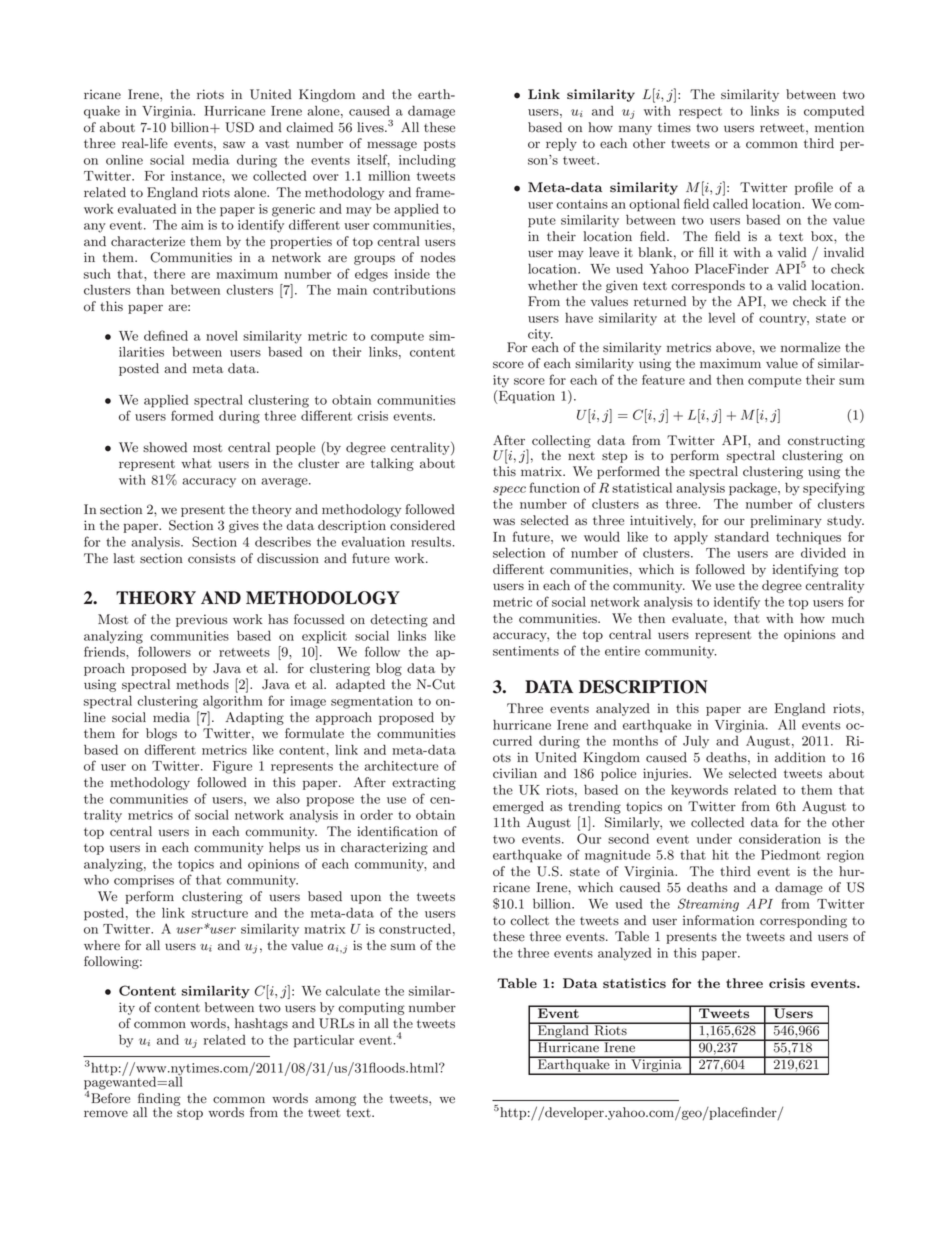  I want to click on among, so click(335, 1101).
